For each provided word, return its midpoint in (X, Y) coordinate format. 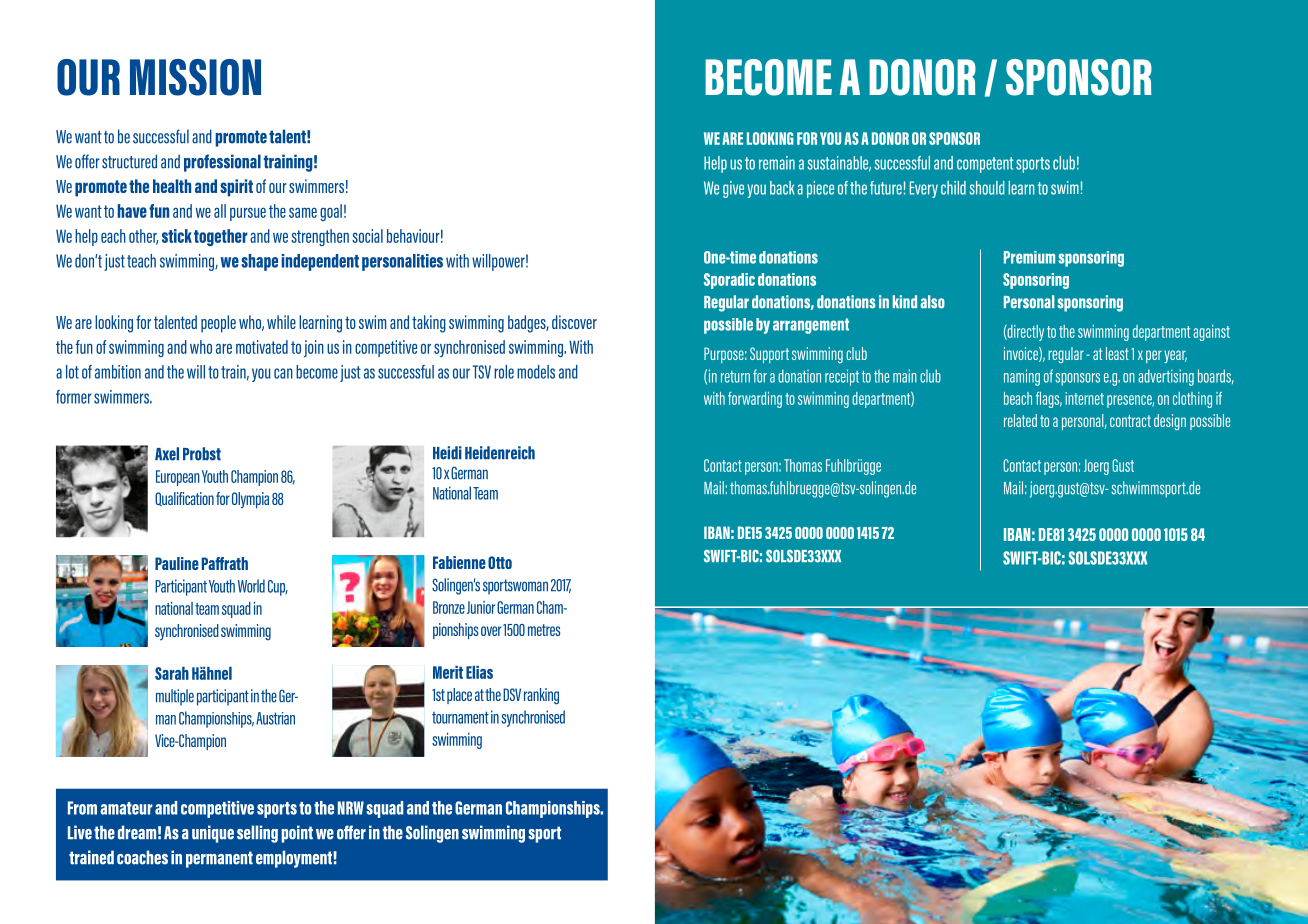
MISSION (195, 77)
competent (985, 165)
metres (544, 630)
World (251, 586)
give (733, 189)
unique (213, 834)
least (1117, 353)
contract (1130, 421)
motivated (262, 347)
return (735, 377)
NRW (351, 808)
